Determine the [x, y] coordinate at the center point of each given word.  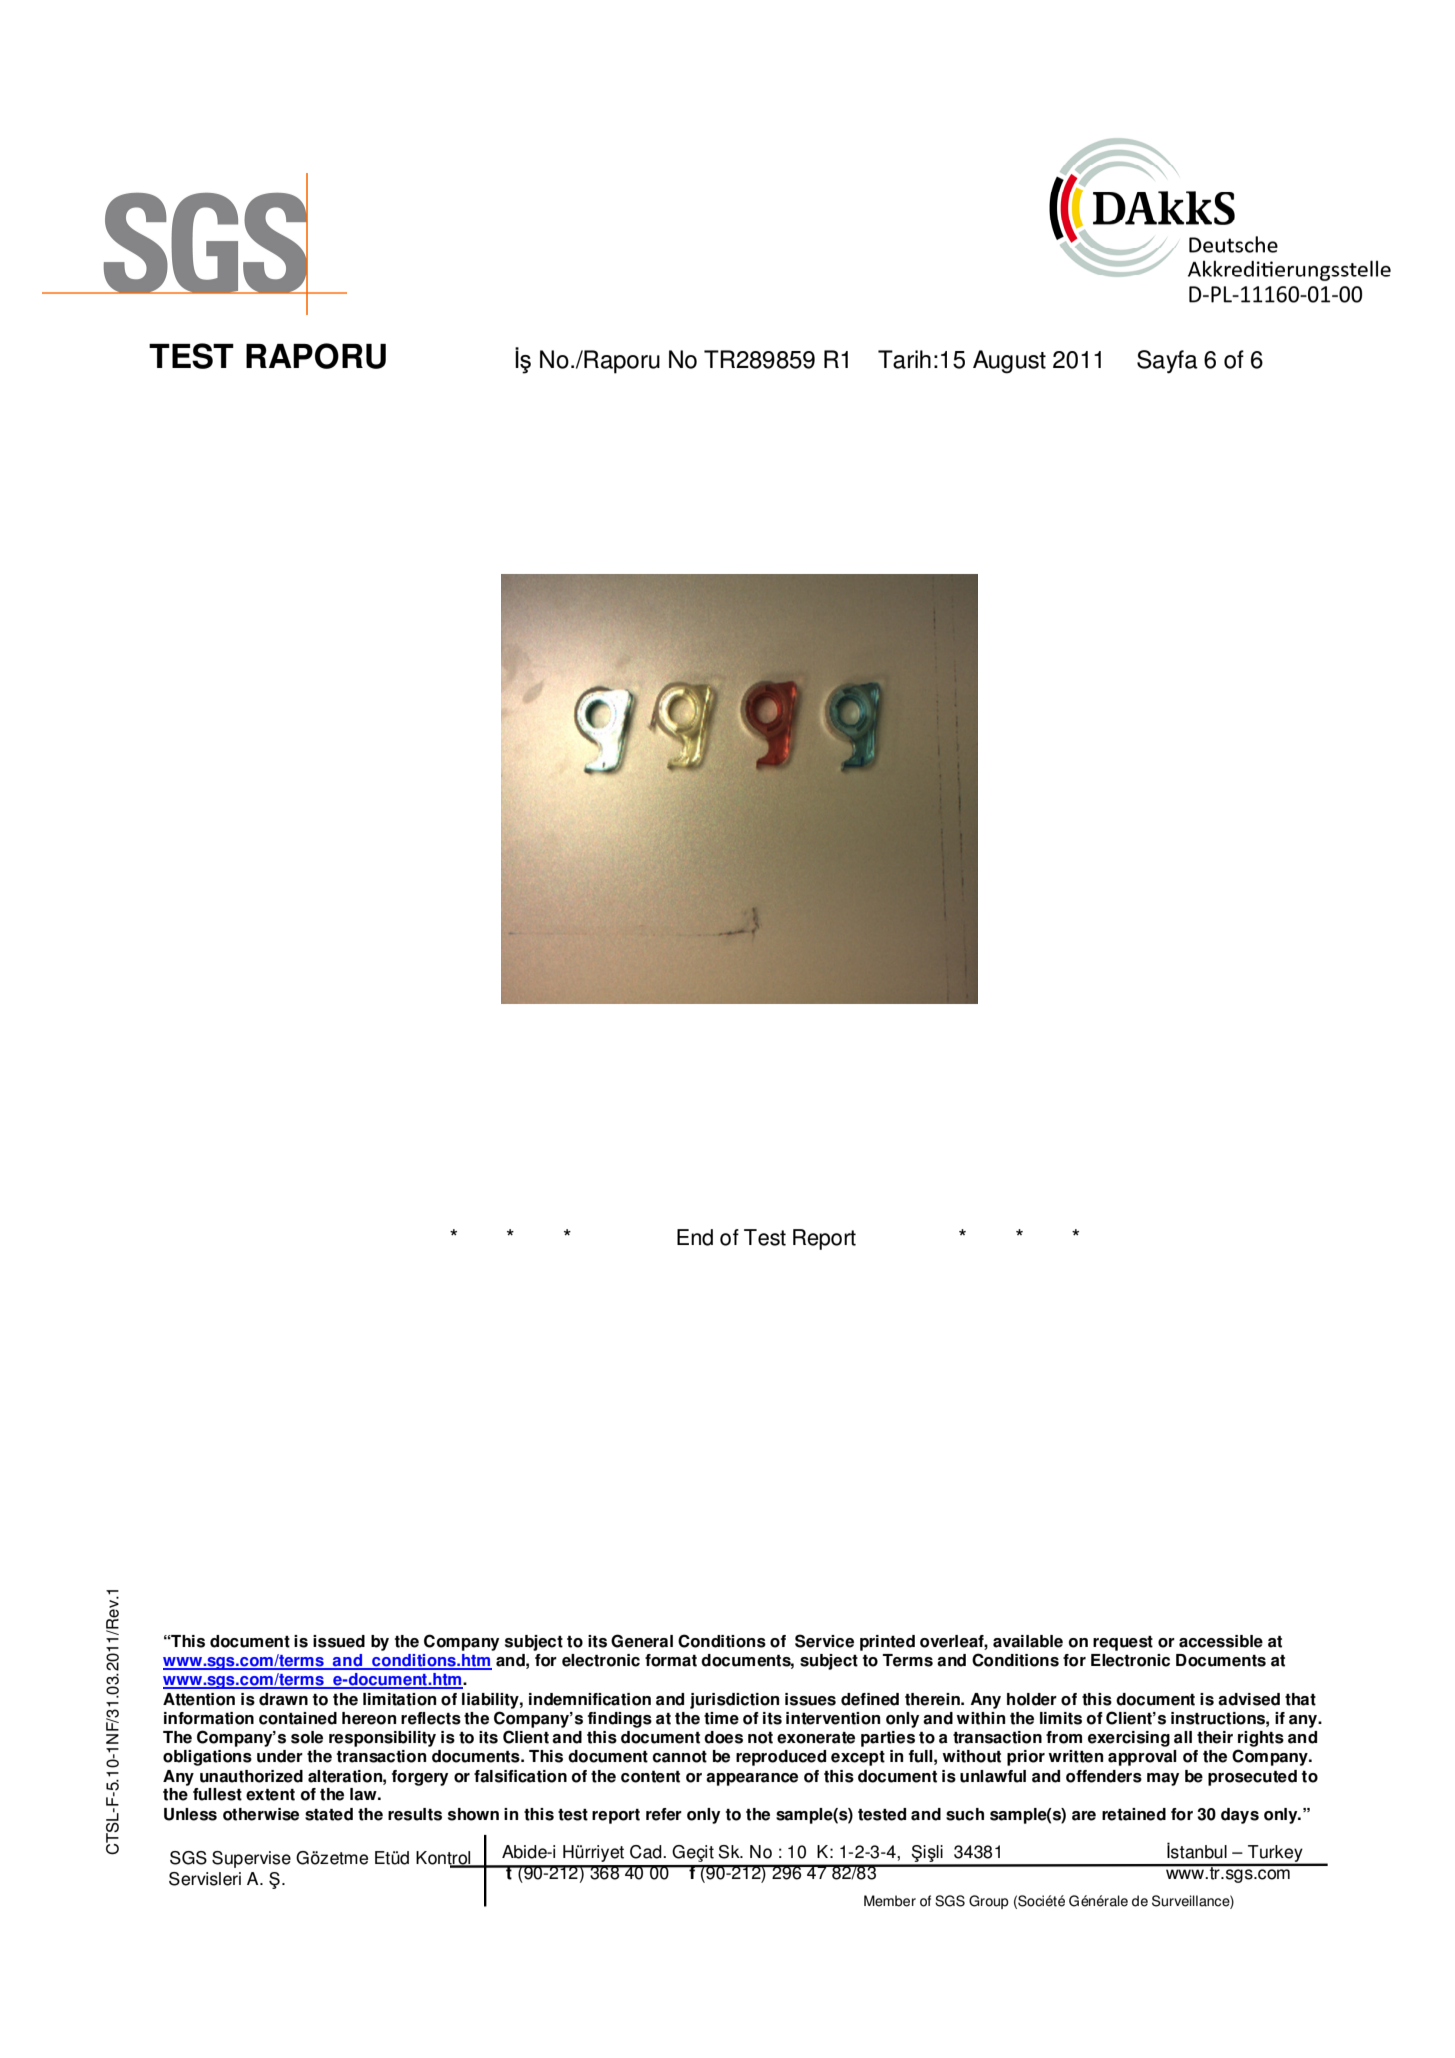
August [1009, 362]
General [642, 1641]
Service [824, 1641]
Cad [647, 1852]
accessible [1221, 1641]
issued [339, 1641]
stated [329, 1814]
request [1123, 1643]
